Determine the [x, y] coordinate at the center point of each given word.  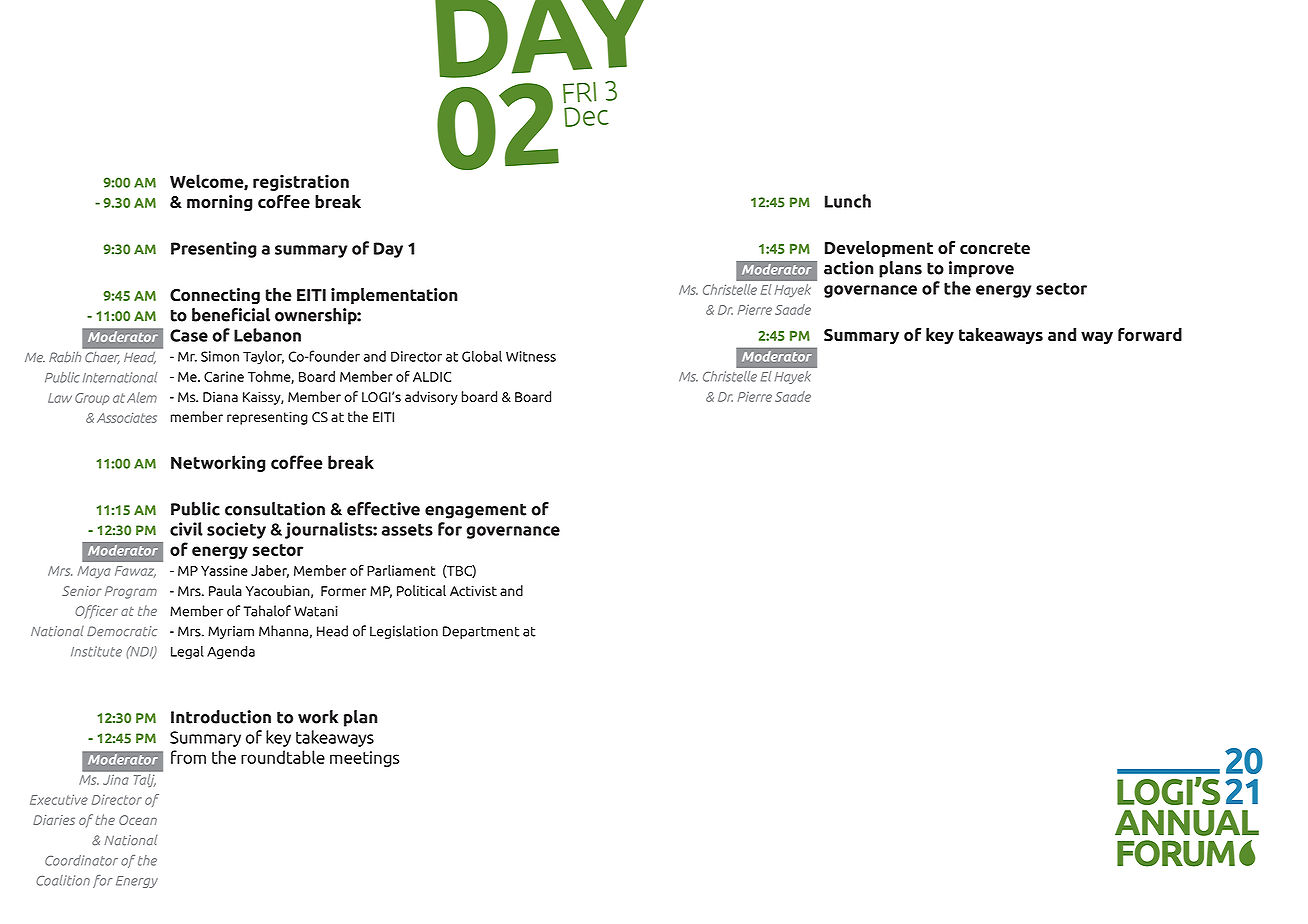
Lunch [848, 201]
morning [220, 203]
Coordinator [81, 860]
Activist [473, 591]
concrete [995, 248]
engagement [476, 511]
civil [186, 529]
